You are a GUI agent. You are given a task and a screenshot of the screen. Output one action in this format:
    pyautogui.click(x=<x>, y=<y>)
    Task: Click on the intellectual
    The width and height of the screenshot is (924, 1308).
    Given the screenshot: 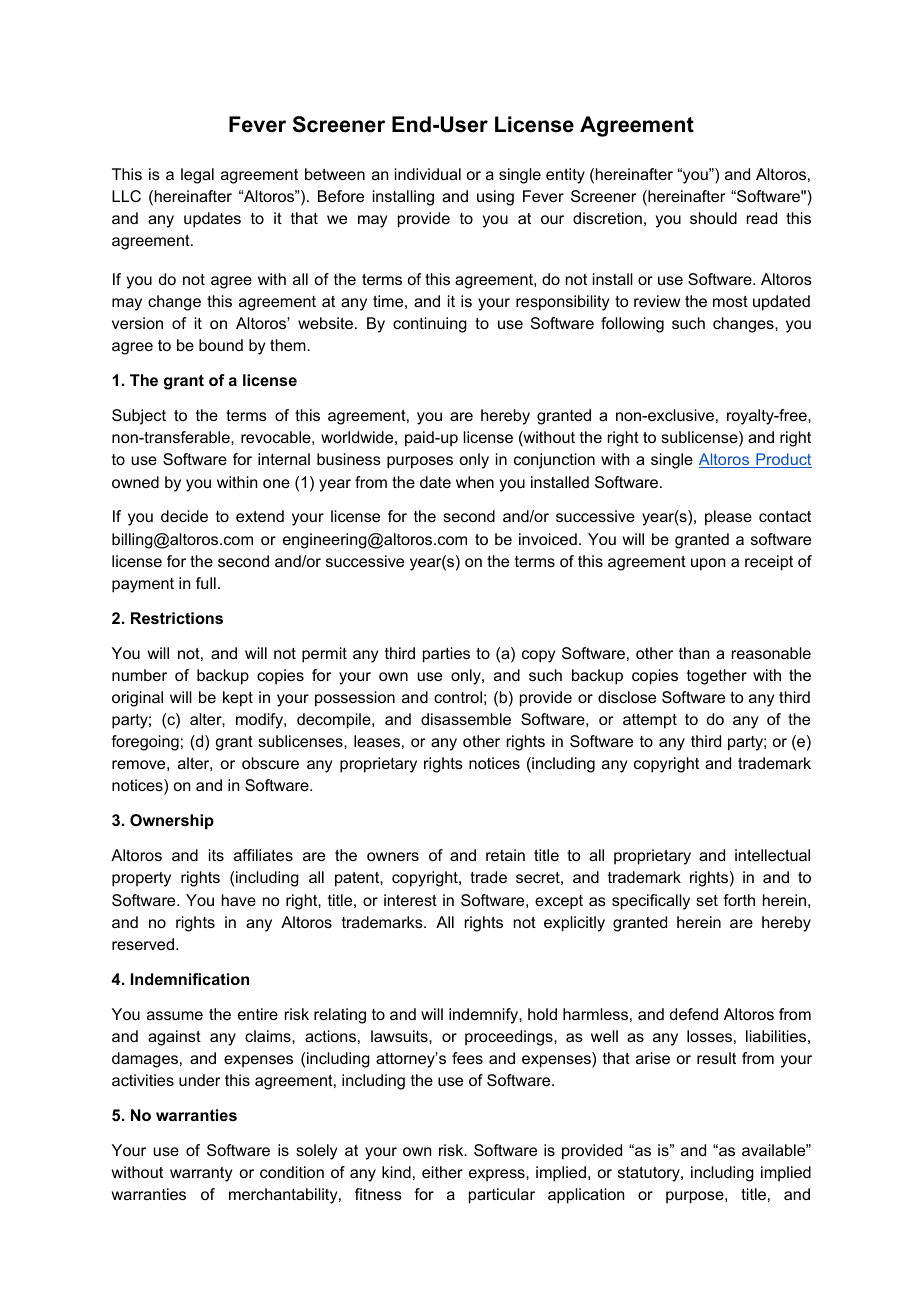 What is the action you would take?
    pyautogui.click(x=772, y=855)
